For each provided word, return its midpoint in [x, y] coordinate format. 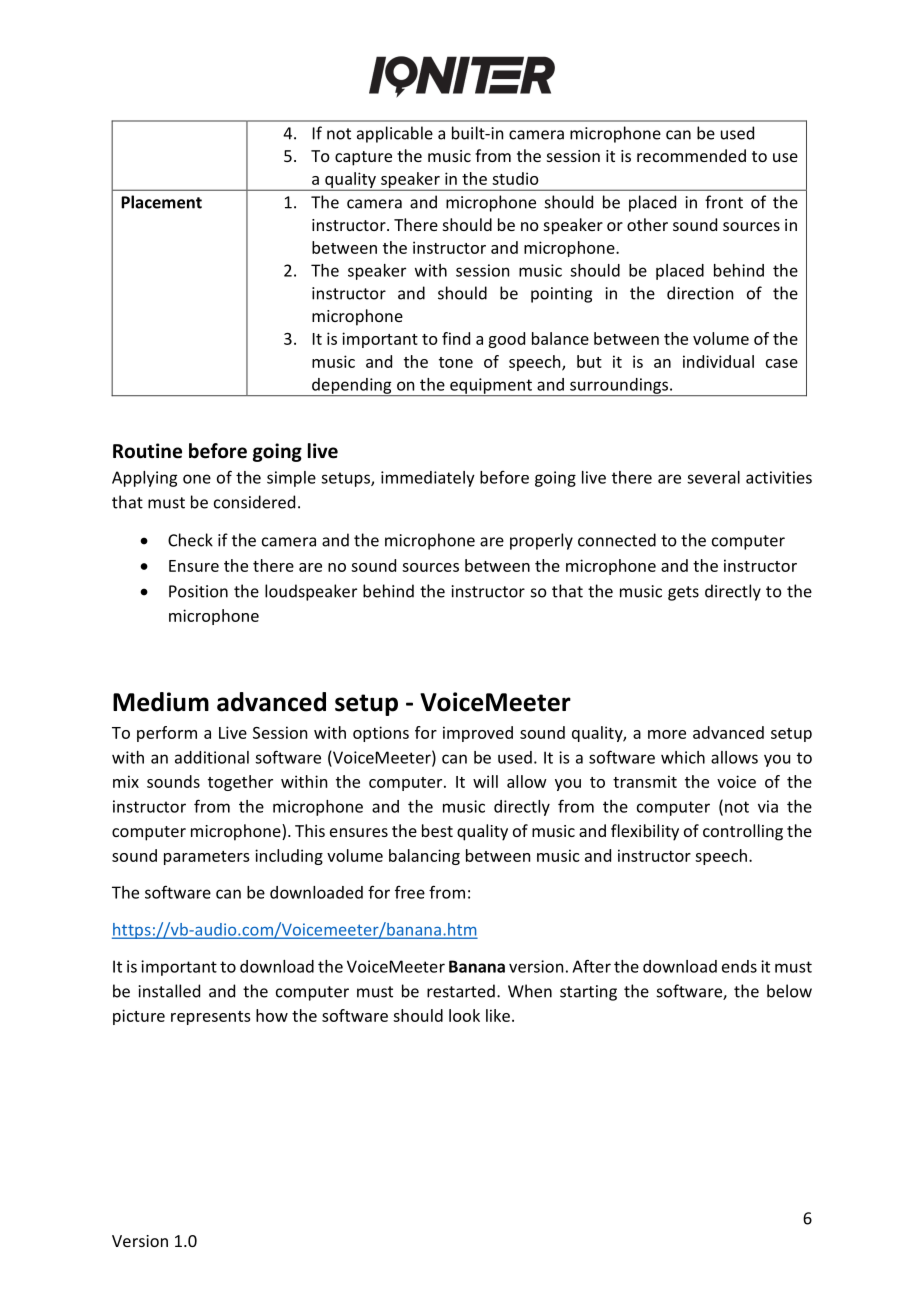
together [240, 783]
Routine [147, 451]
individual [718, 361]
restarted [461, 991]
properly [541, 541]
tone [456, 362]
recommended [691, 155]
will [485, 781]
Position [198, 591]
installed [169, 991]
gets [683, 593]
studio [515, 178]
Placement [161, 202]
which [683, 757]
